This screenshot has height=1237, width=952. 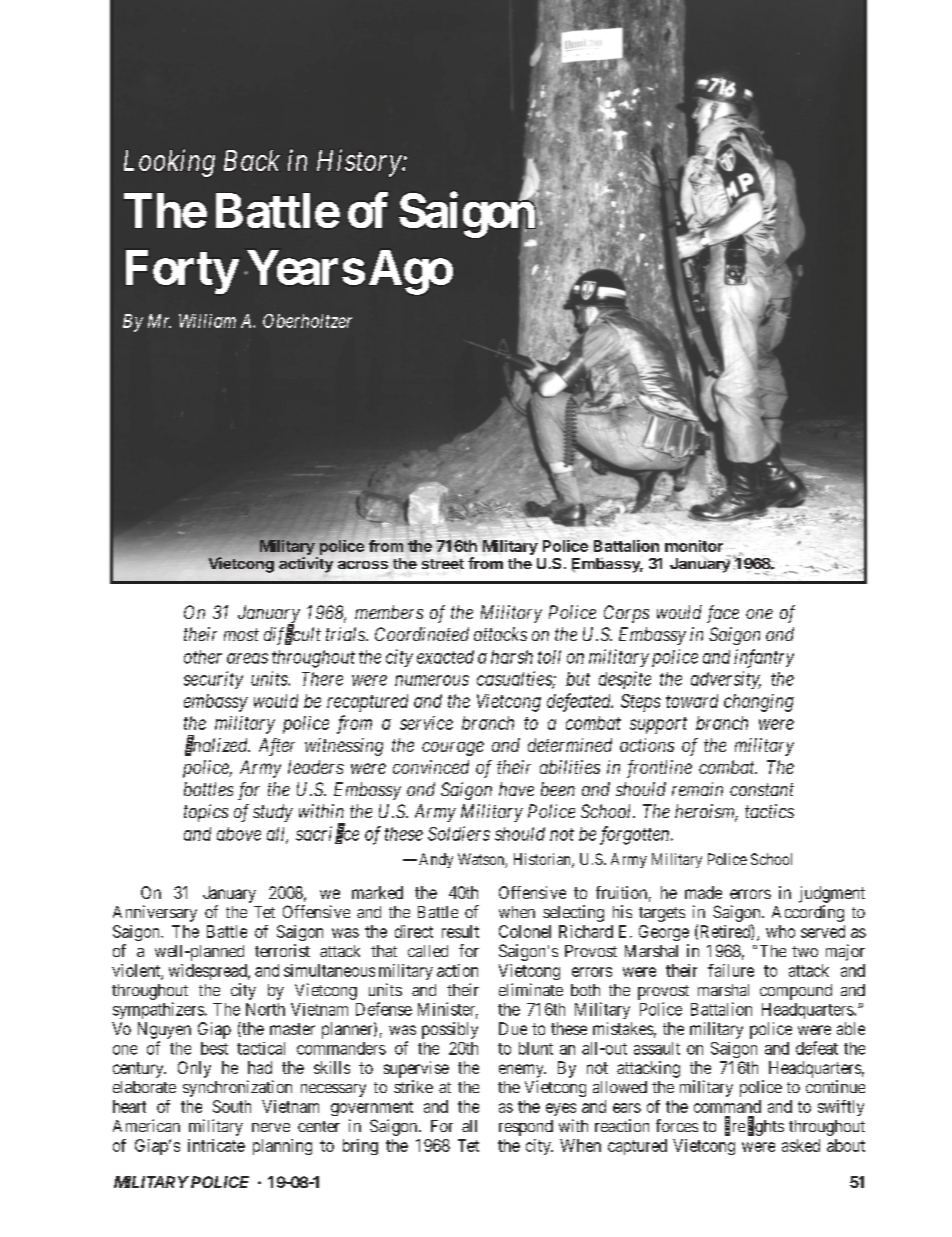 I want to click on made, so click(x=703, y=892).
